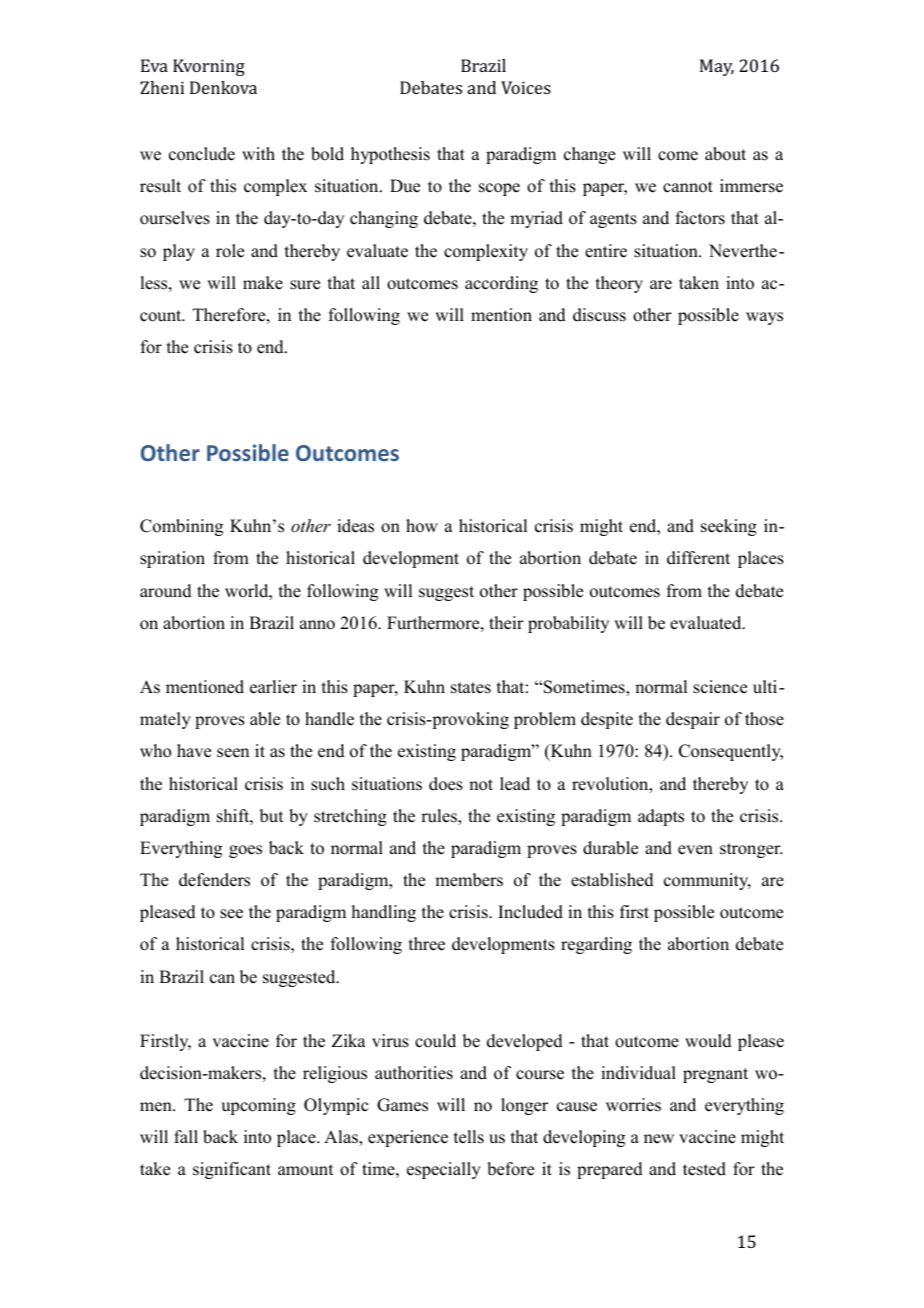 The image size is (924, 1308). Describe the element at coordinates (698, 558) in the document. I see `different` at that location.
